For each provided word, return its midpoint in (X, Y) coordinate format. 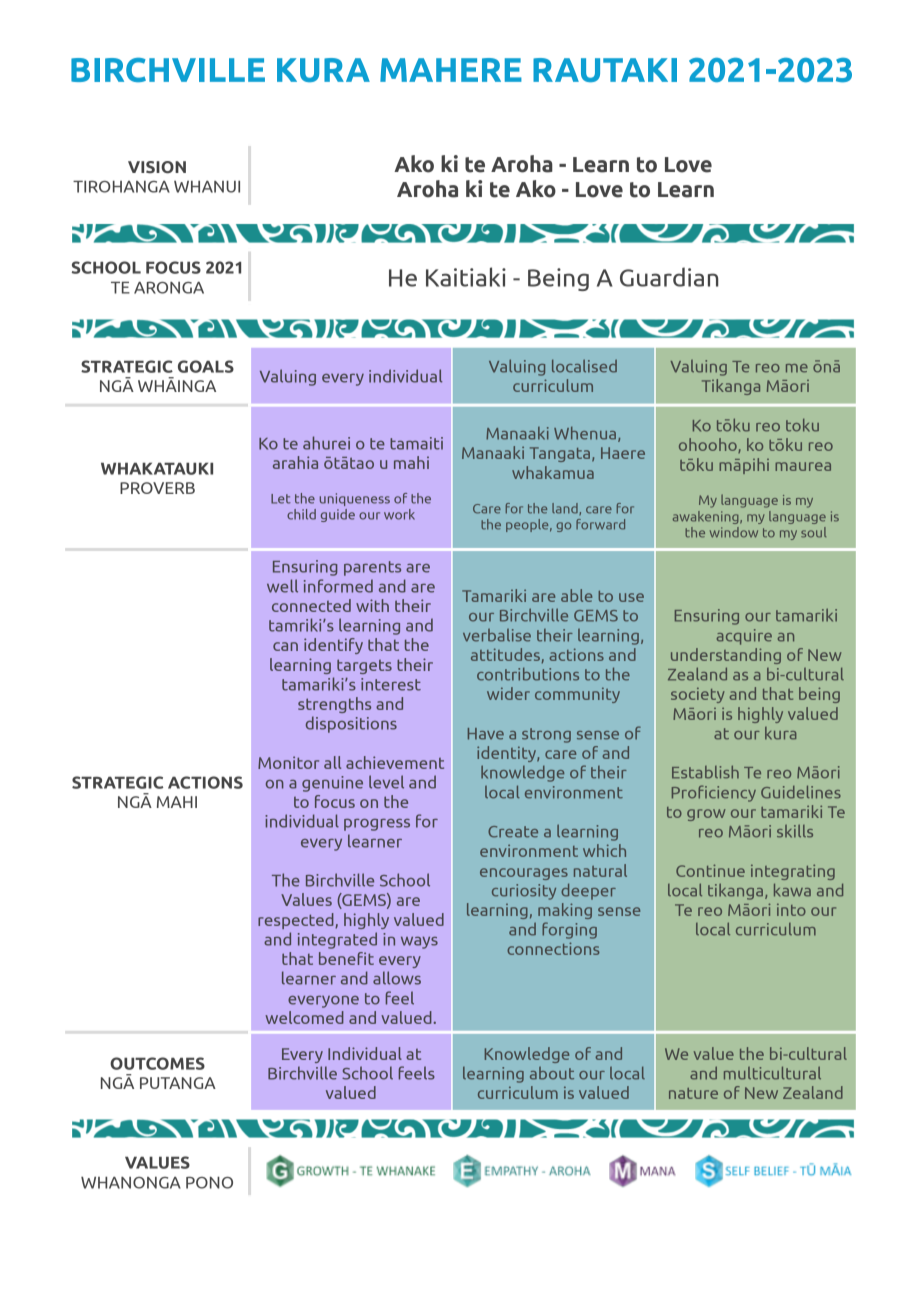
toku (802, 425)
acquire (744, 637)
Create (513, 832)
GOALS (206, 366)
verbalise (497, 635)
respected (297, 921)
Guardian (669, 277)
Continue (710, 870)
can (285, 646)
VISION (157, 167)
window (734, 532)
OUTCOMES (157, 1063)
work (399, 514)
